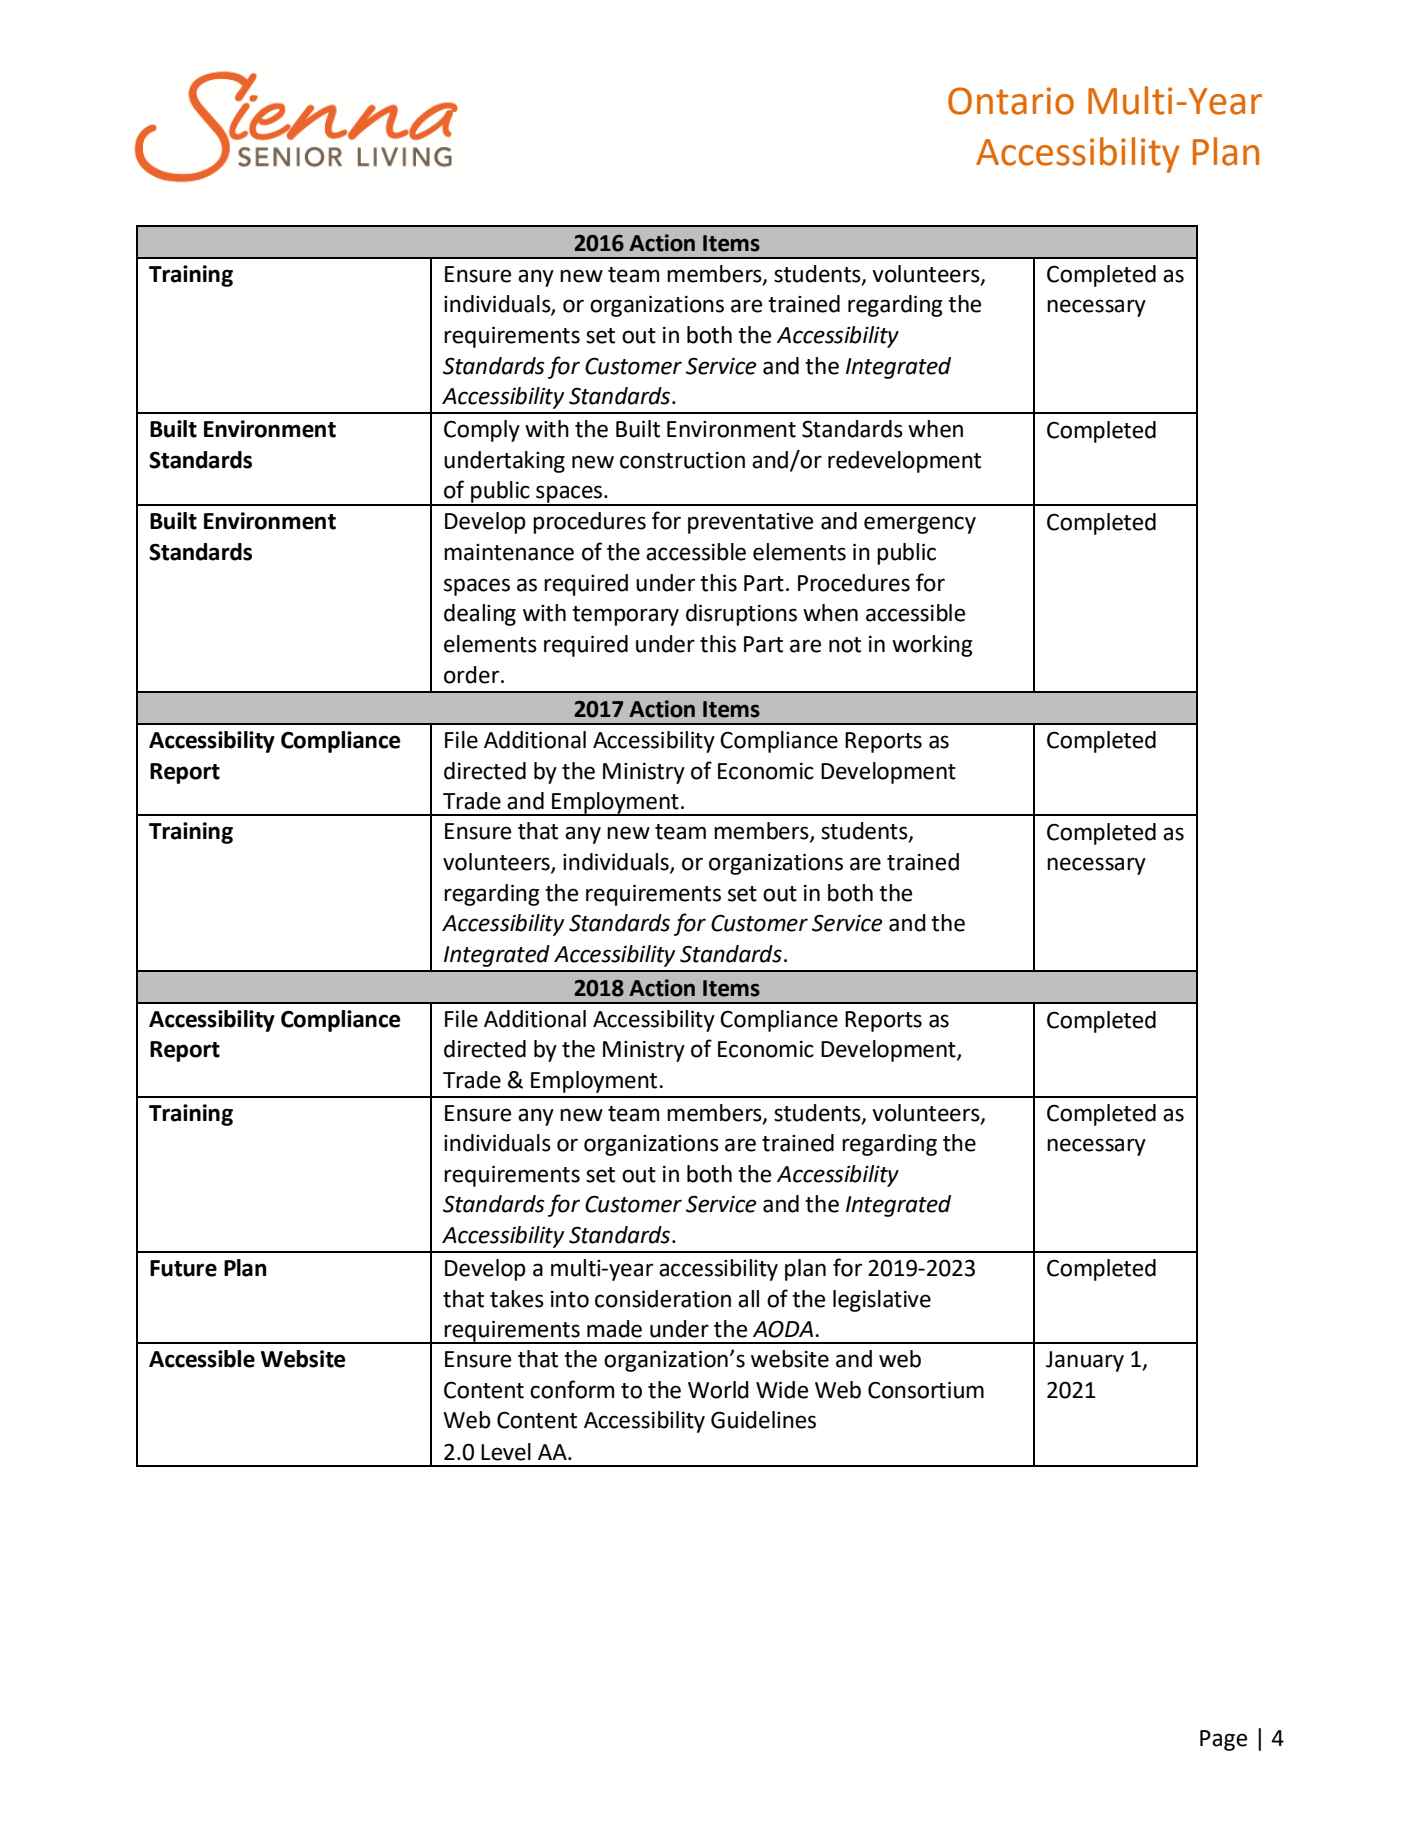  Describe the element at coordinates (920, 525) in the screenshot. I see `emergency` at that location.
